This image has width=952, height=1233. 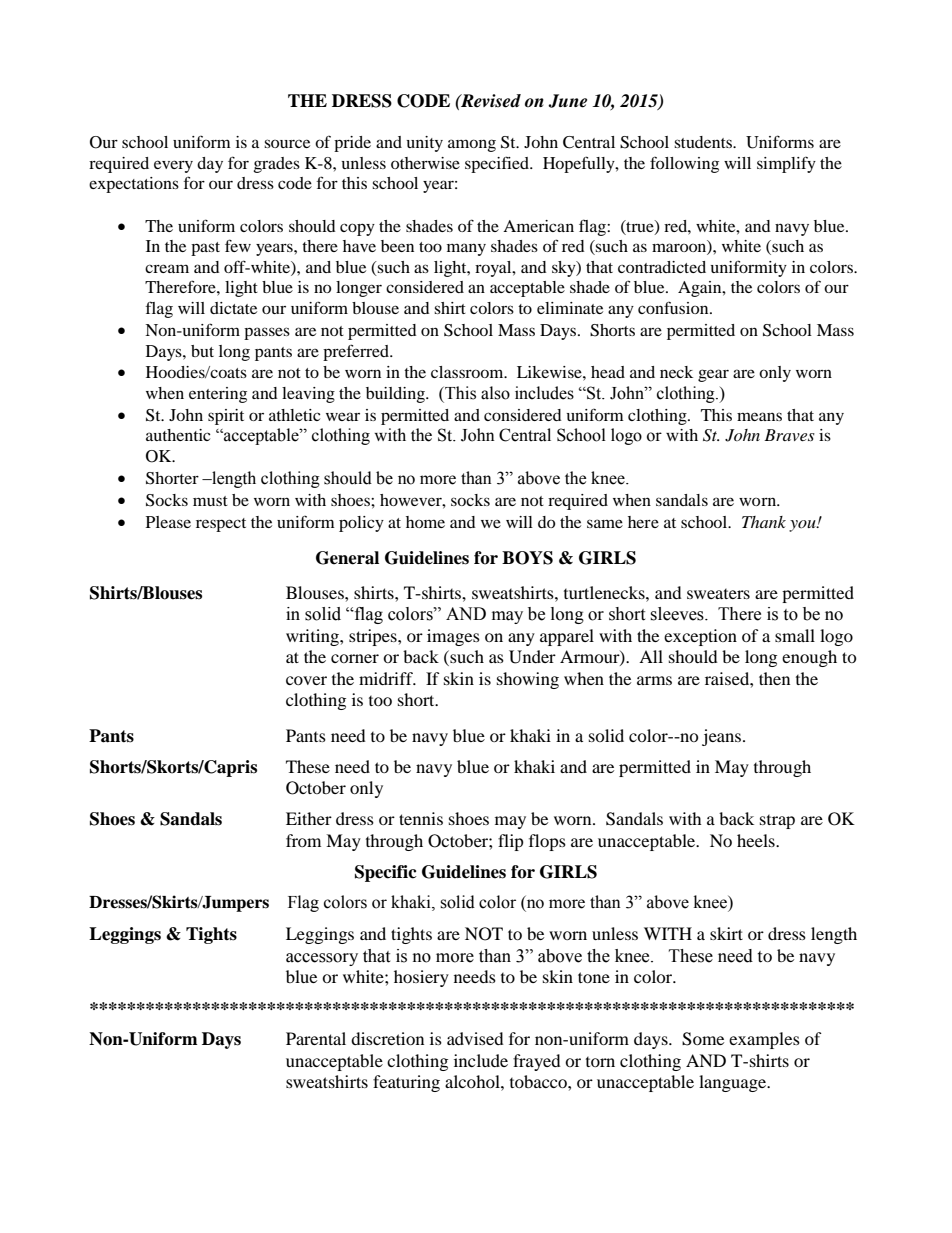 I want to click on every, so click(x=173, y=166).
